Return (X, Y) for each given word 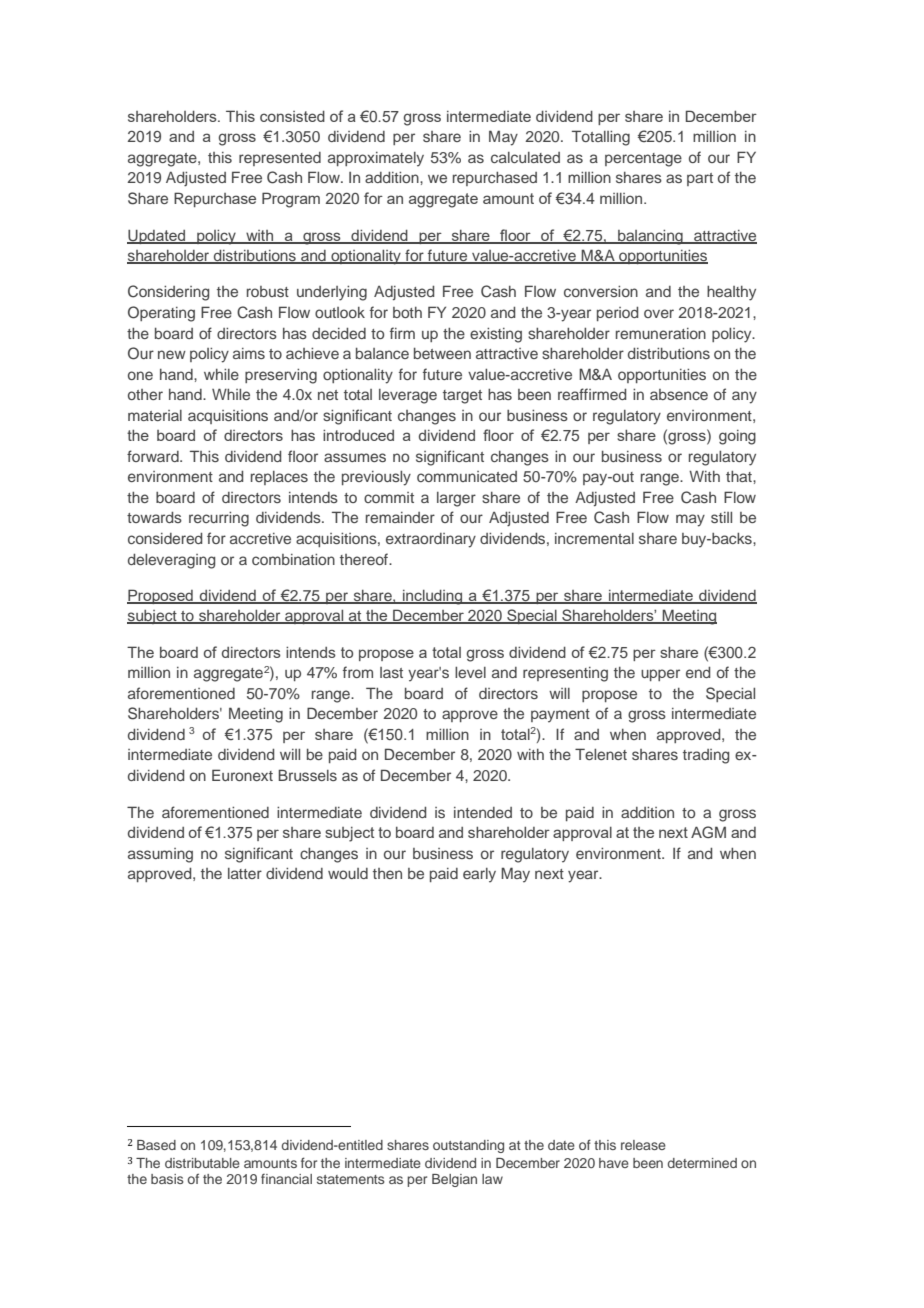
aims (249, 353)
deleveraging (171, 561)
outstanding (468, 1146)
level (470, 672)
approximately (376, 159)
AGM (708, 832)
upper (660, 675)
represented (280, 159)
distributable (202, 1163)
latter (245, 873)
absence (679, 394)
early (479, 875)
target (462, 397)
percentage (643, 160)
